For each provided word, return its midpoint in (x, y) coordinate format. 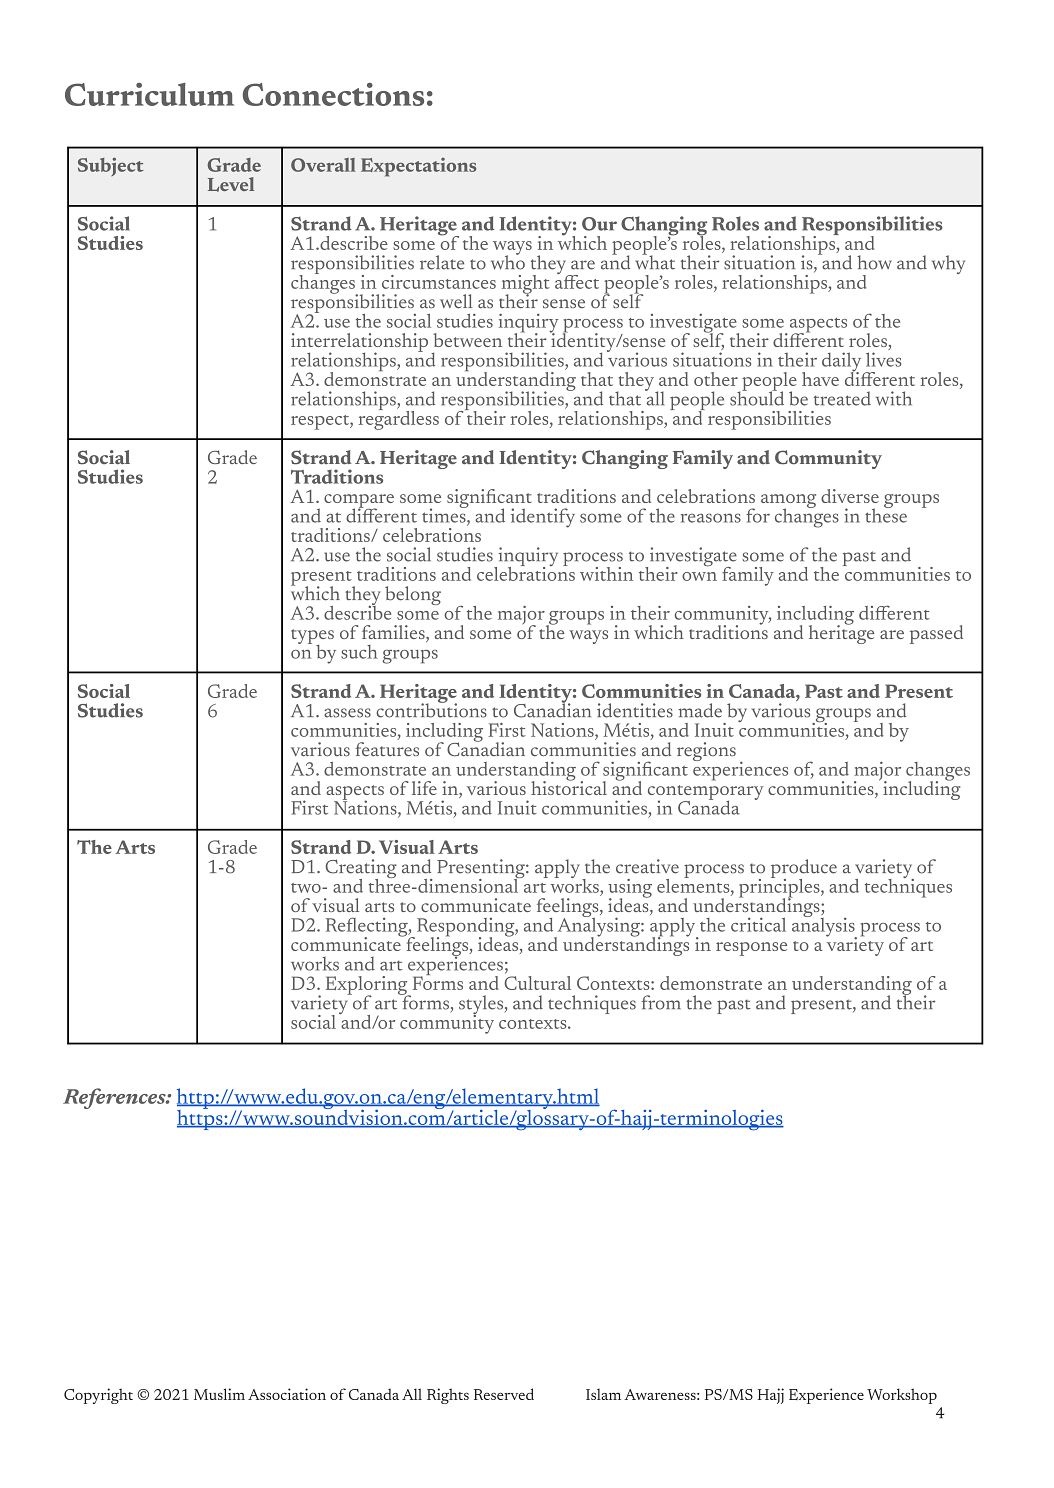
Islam (603, 1394)
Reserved (504, 1394)
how (874, 262)
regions (706, 751)
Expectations (418, 167)
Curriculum (149, 94)
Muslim (219, 1394)
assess (347, 713)
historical (569, 786)
